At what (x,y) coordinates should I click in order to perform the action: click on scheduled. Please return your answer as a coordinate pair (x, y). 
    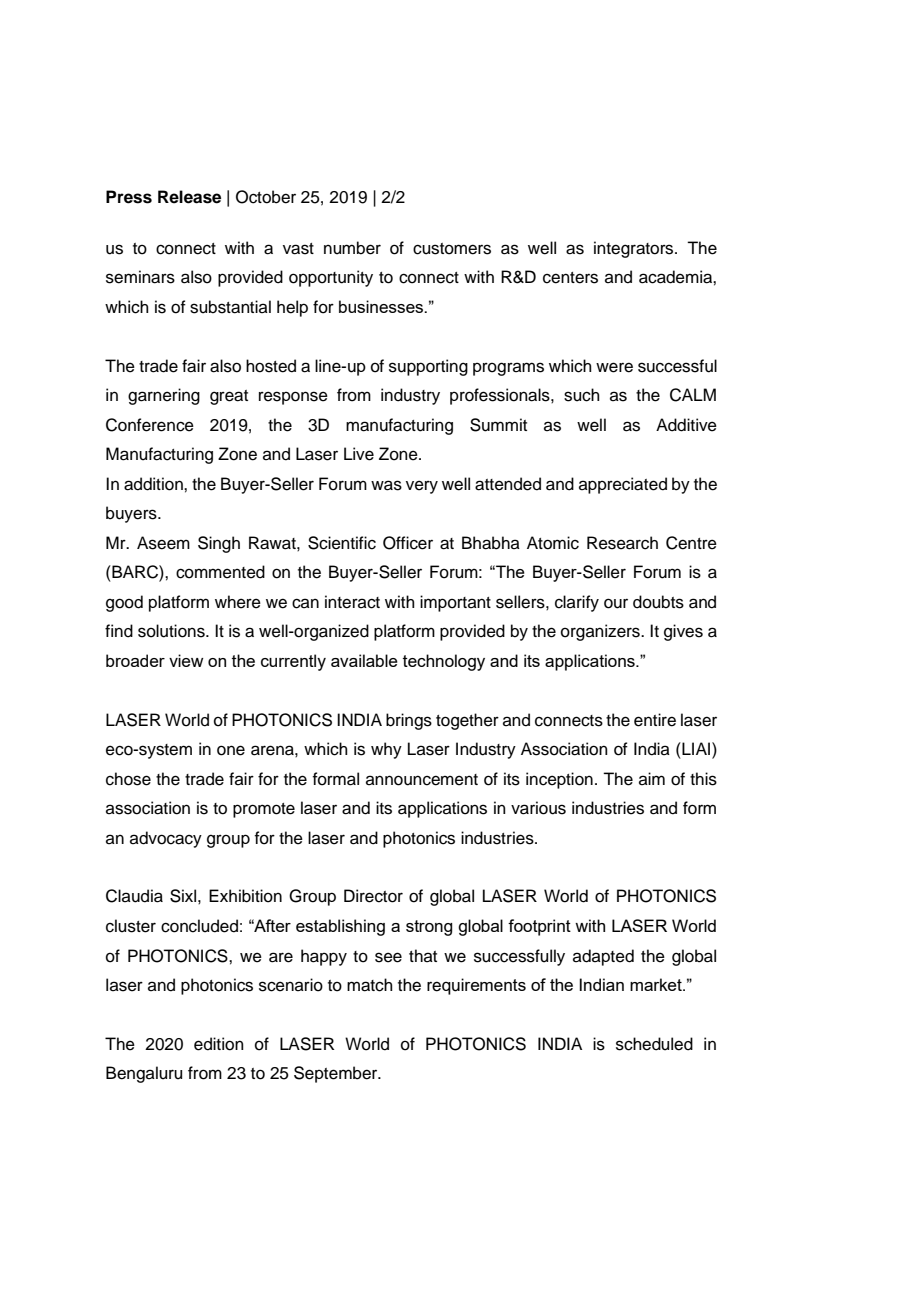
    Looking at the image, I should click on (654, 1044).
